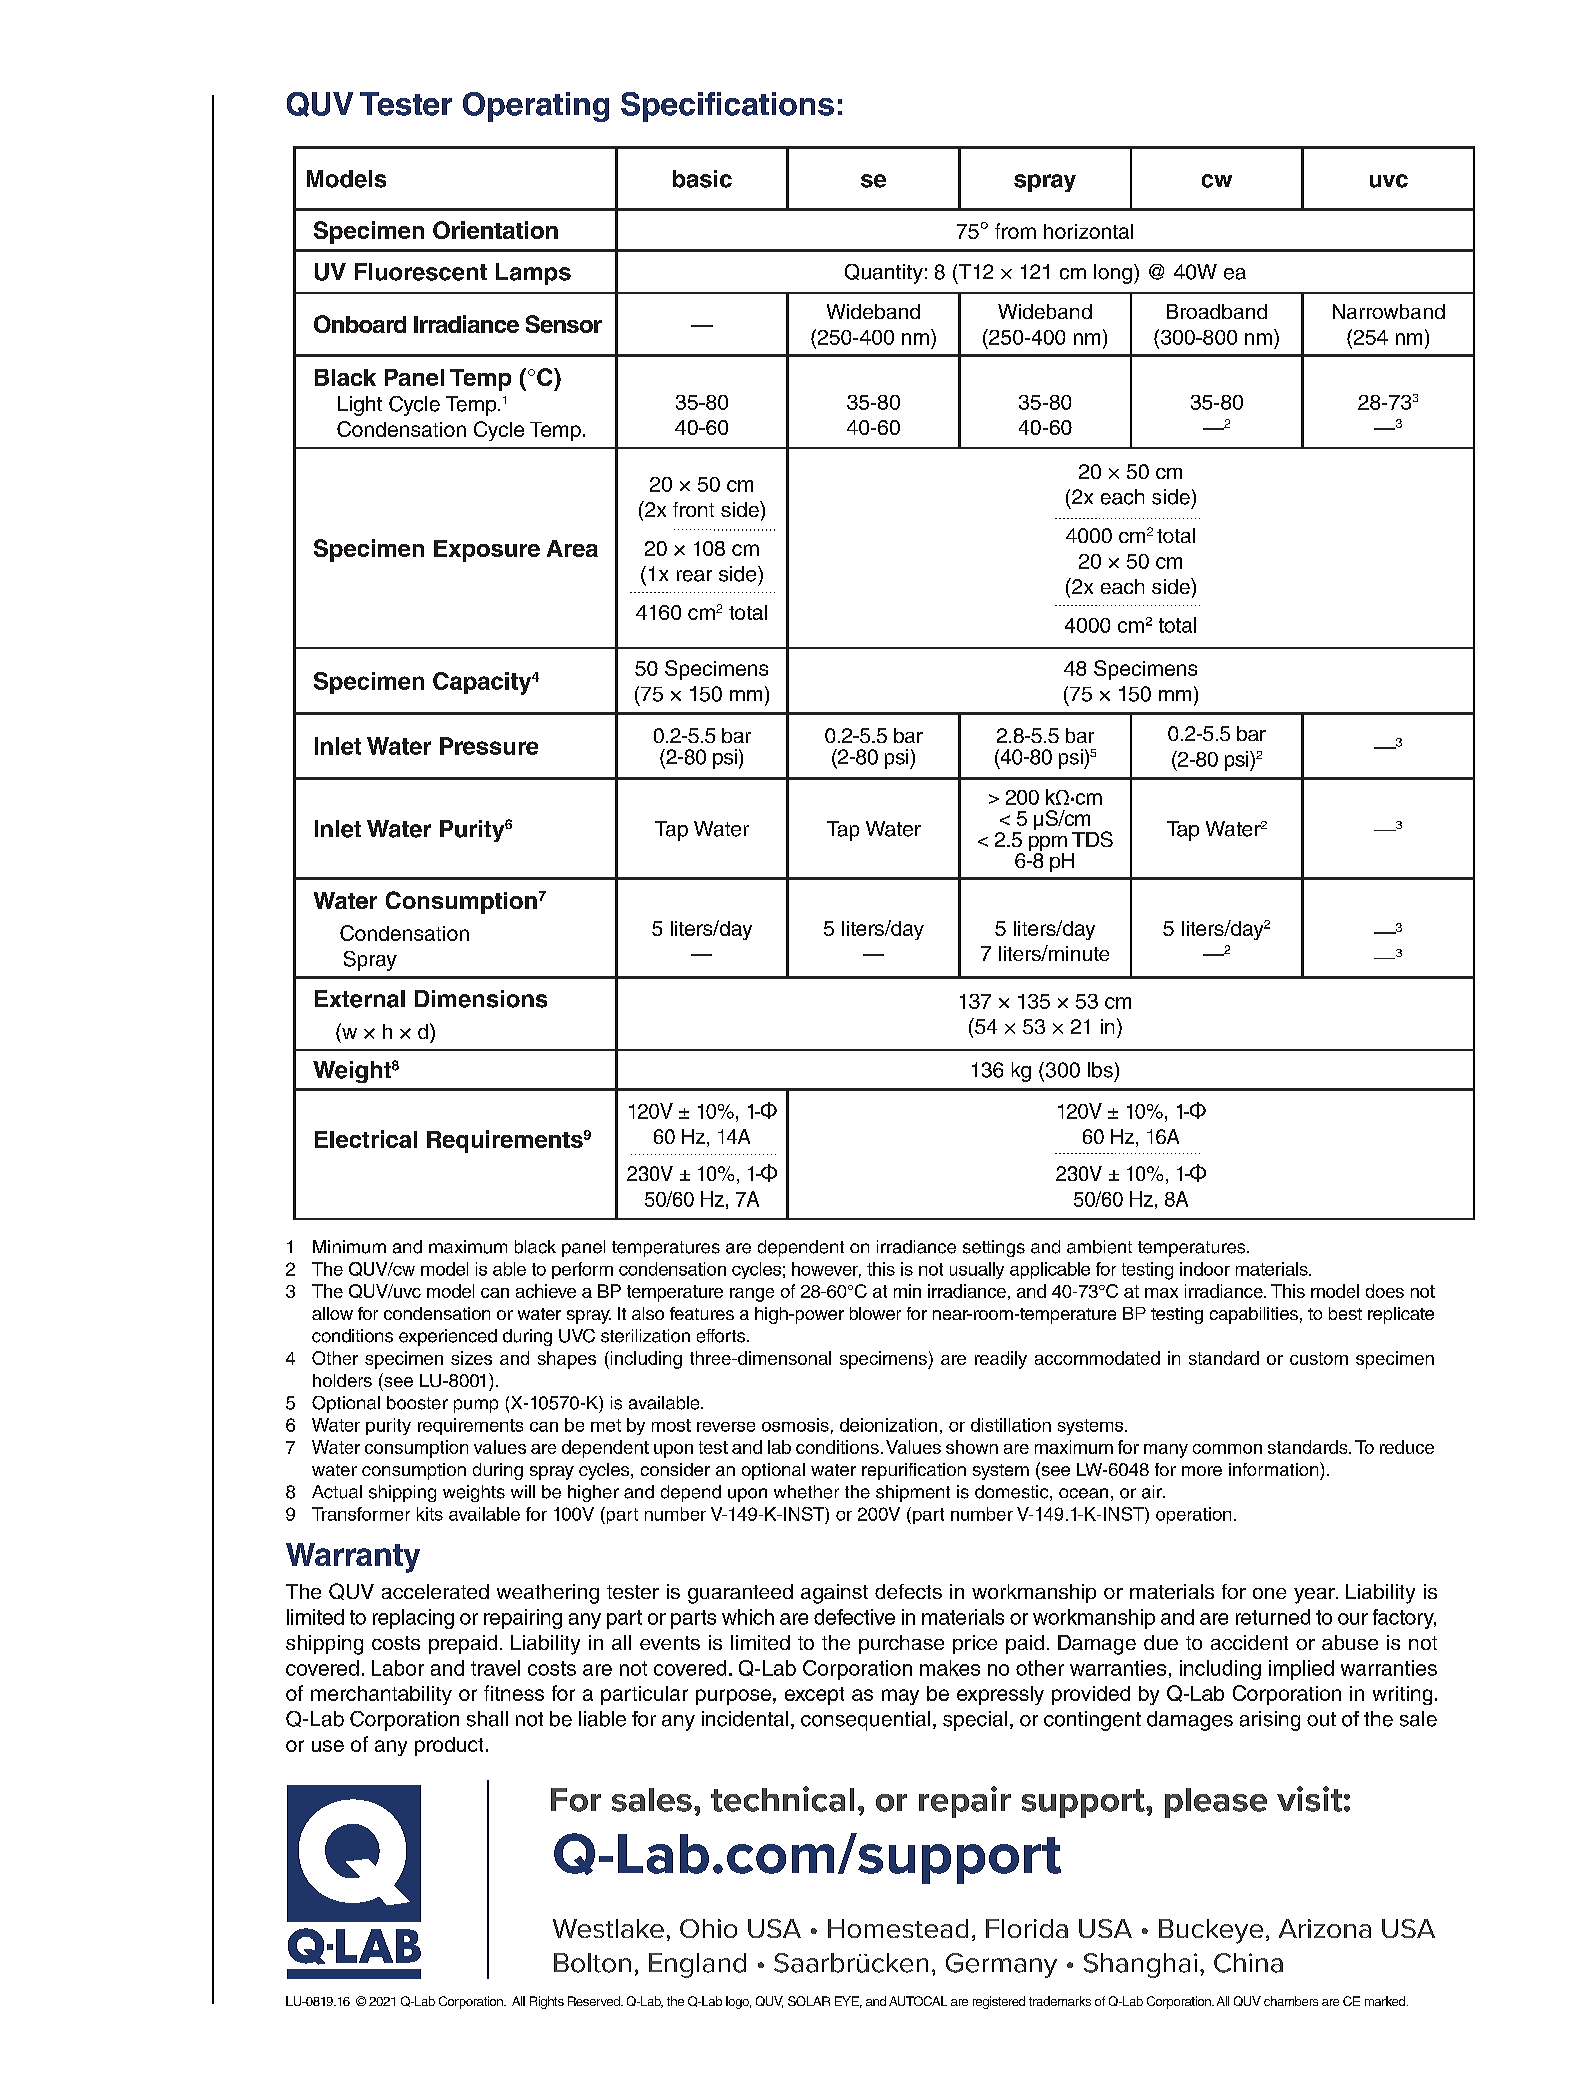 Image resolution: width=1578 pixels, height=2099 pixels. Describe the element at coordinates (1269, 1593) in the screenshot. I see `one` at that location.
